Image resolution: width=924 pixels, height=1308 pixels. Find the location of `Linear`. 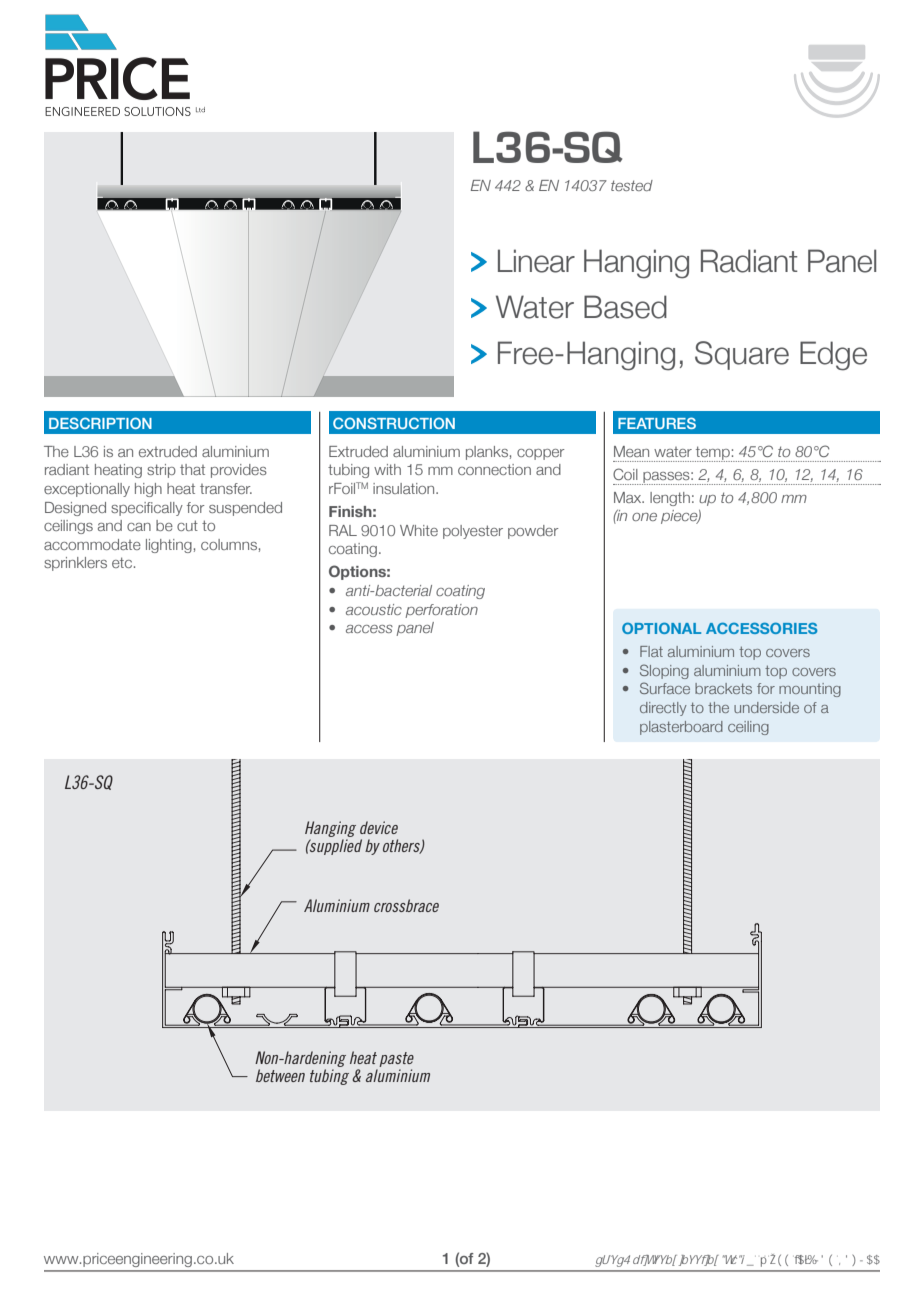

Linear is located at coordinates (536, 261).
